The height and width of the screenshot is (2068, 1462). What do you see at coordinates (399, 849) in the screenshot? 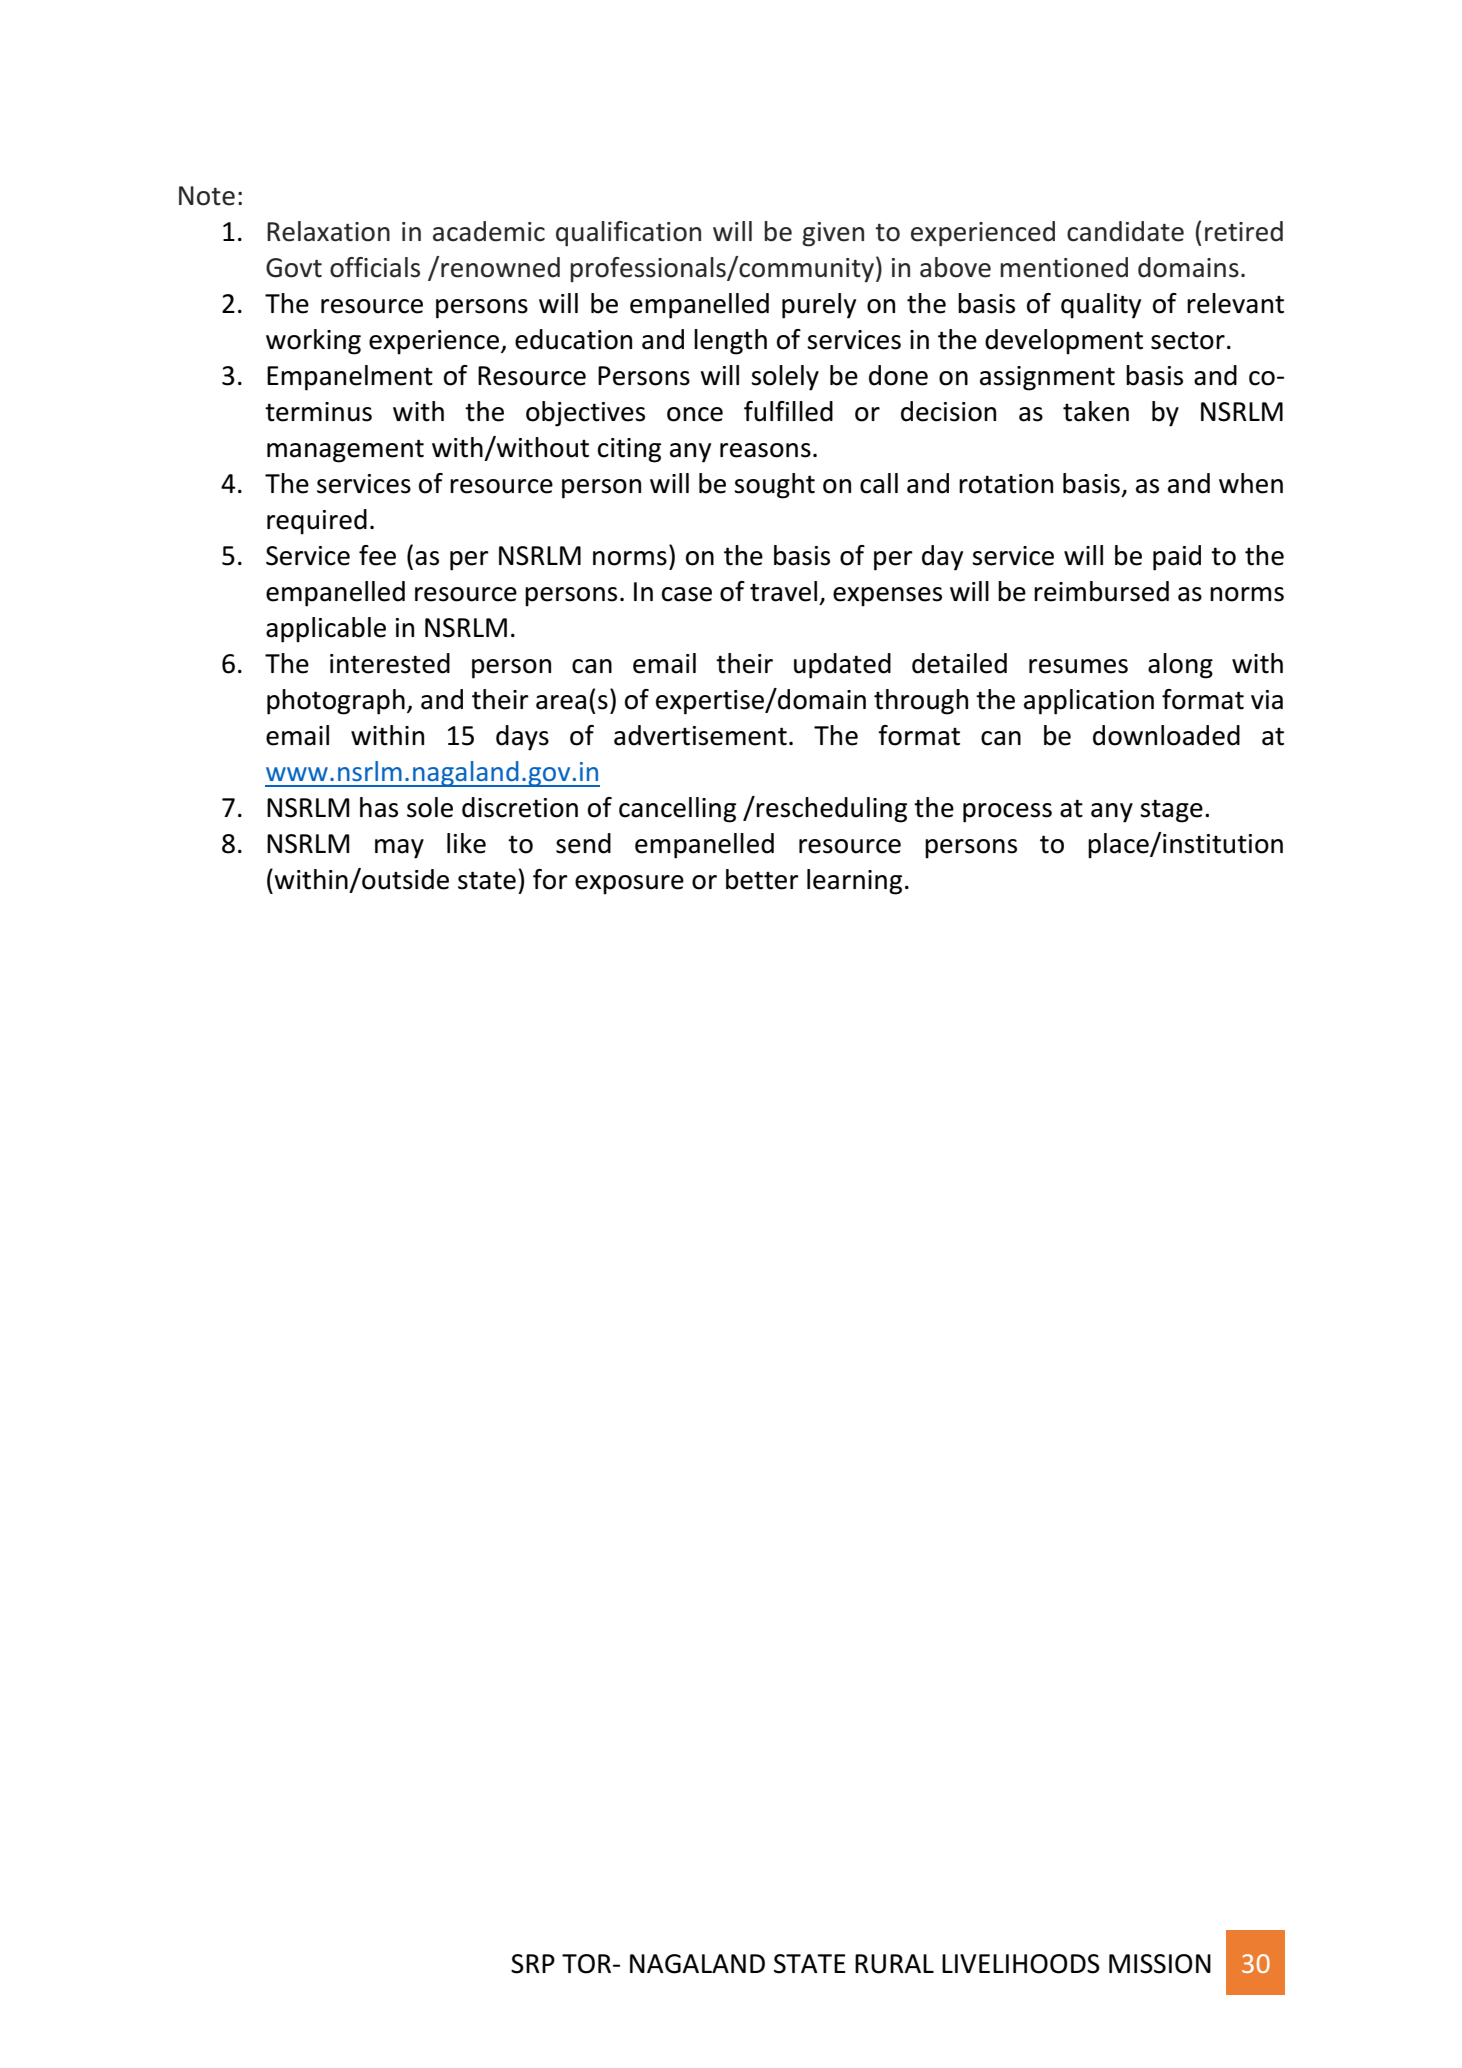
I see `may` at bounding box center [399, 849].
